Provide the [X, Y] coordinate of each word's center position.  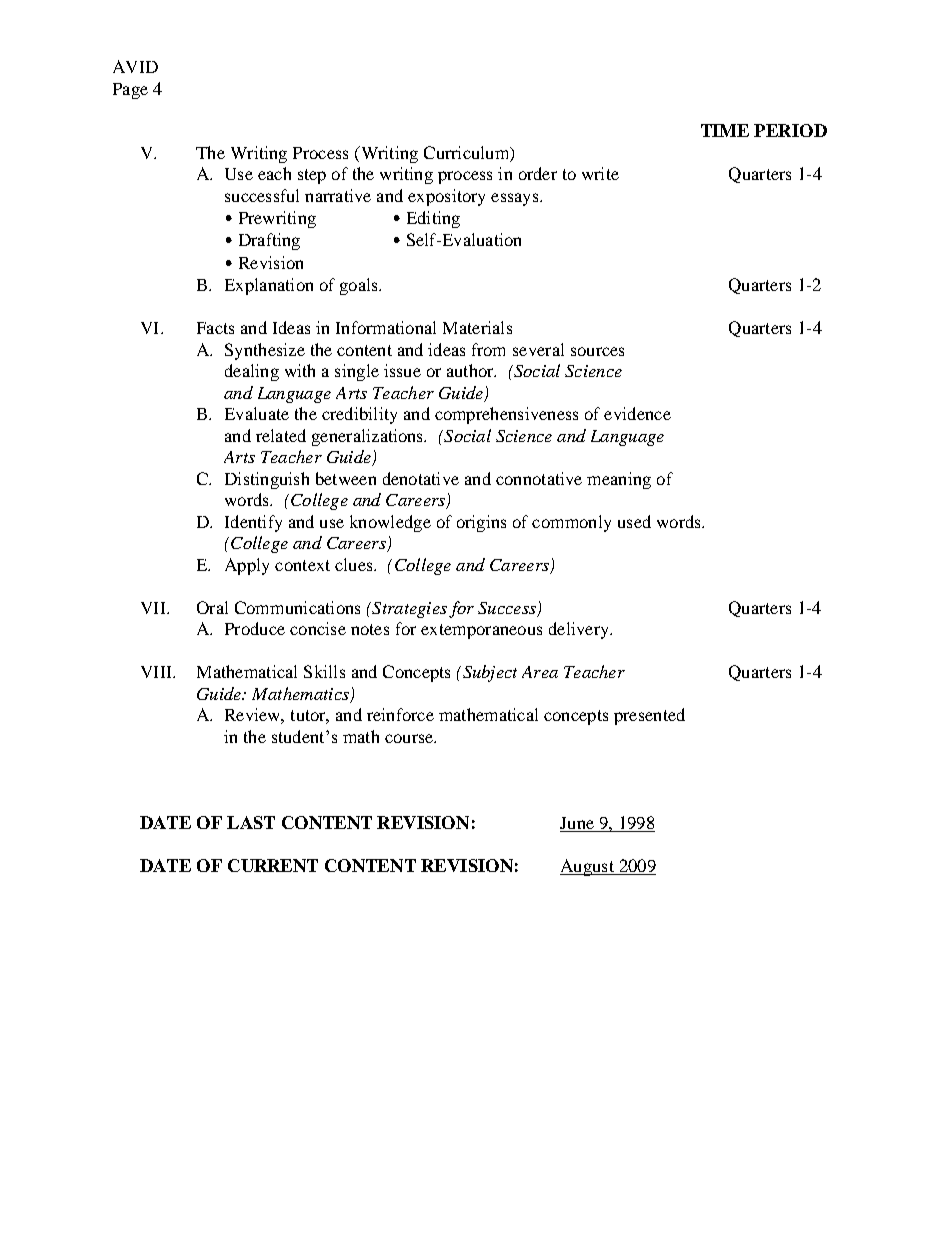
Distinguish [267, 480]
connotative [539, 478]
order [538, 173]
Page [130, 91]
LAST [251, 822]
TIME [725, 130]
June [577, 823]
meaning [619, 480]
